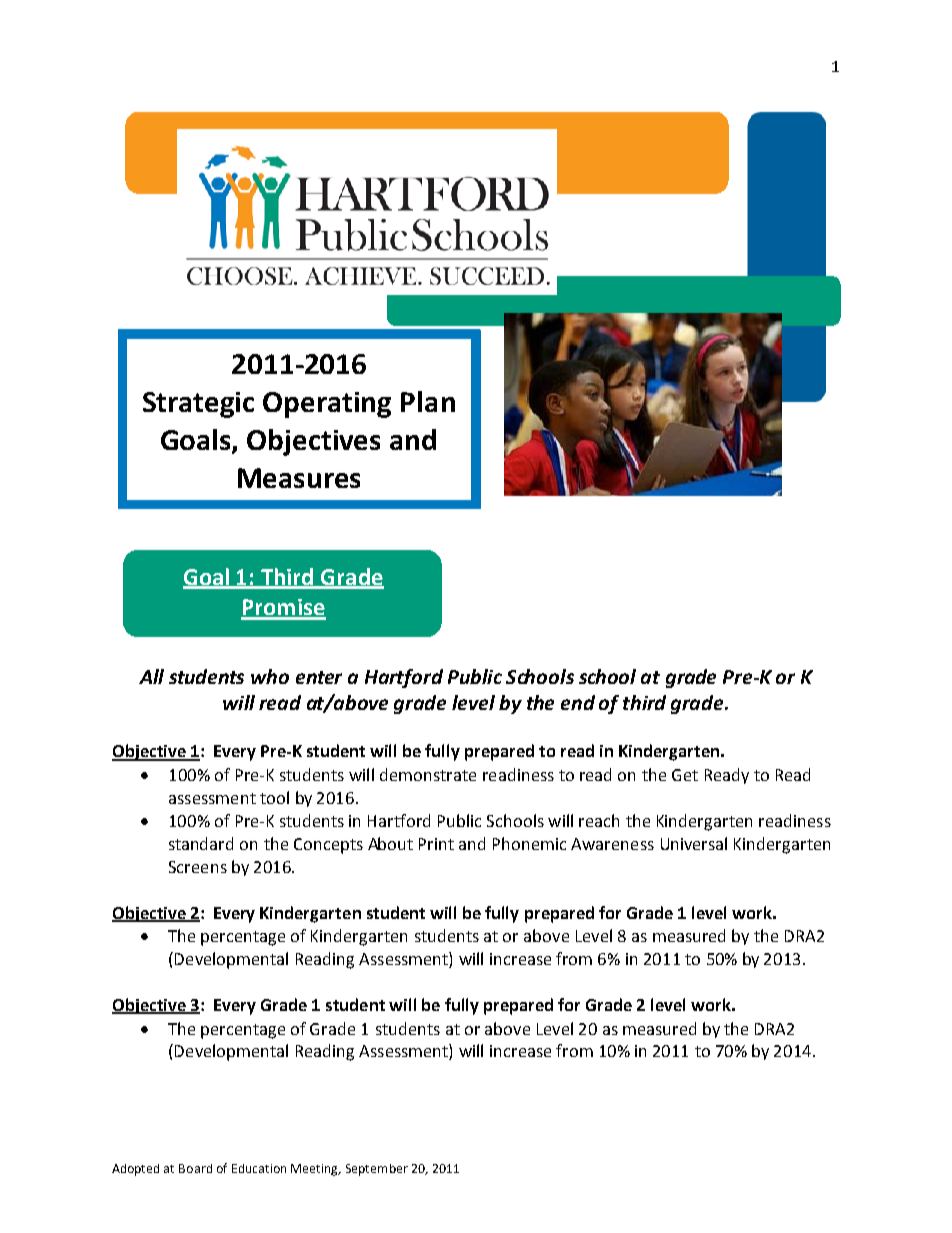 The width and height of the screenshot is (952, 1233). I want to click on Awareness, so click(612, 844).
